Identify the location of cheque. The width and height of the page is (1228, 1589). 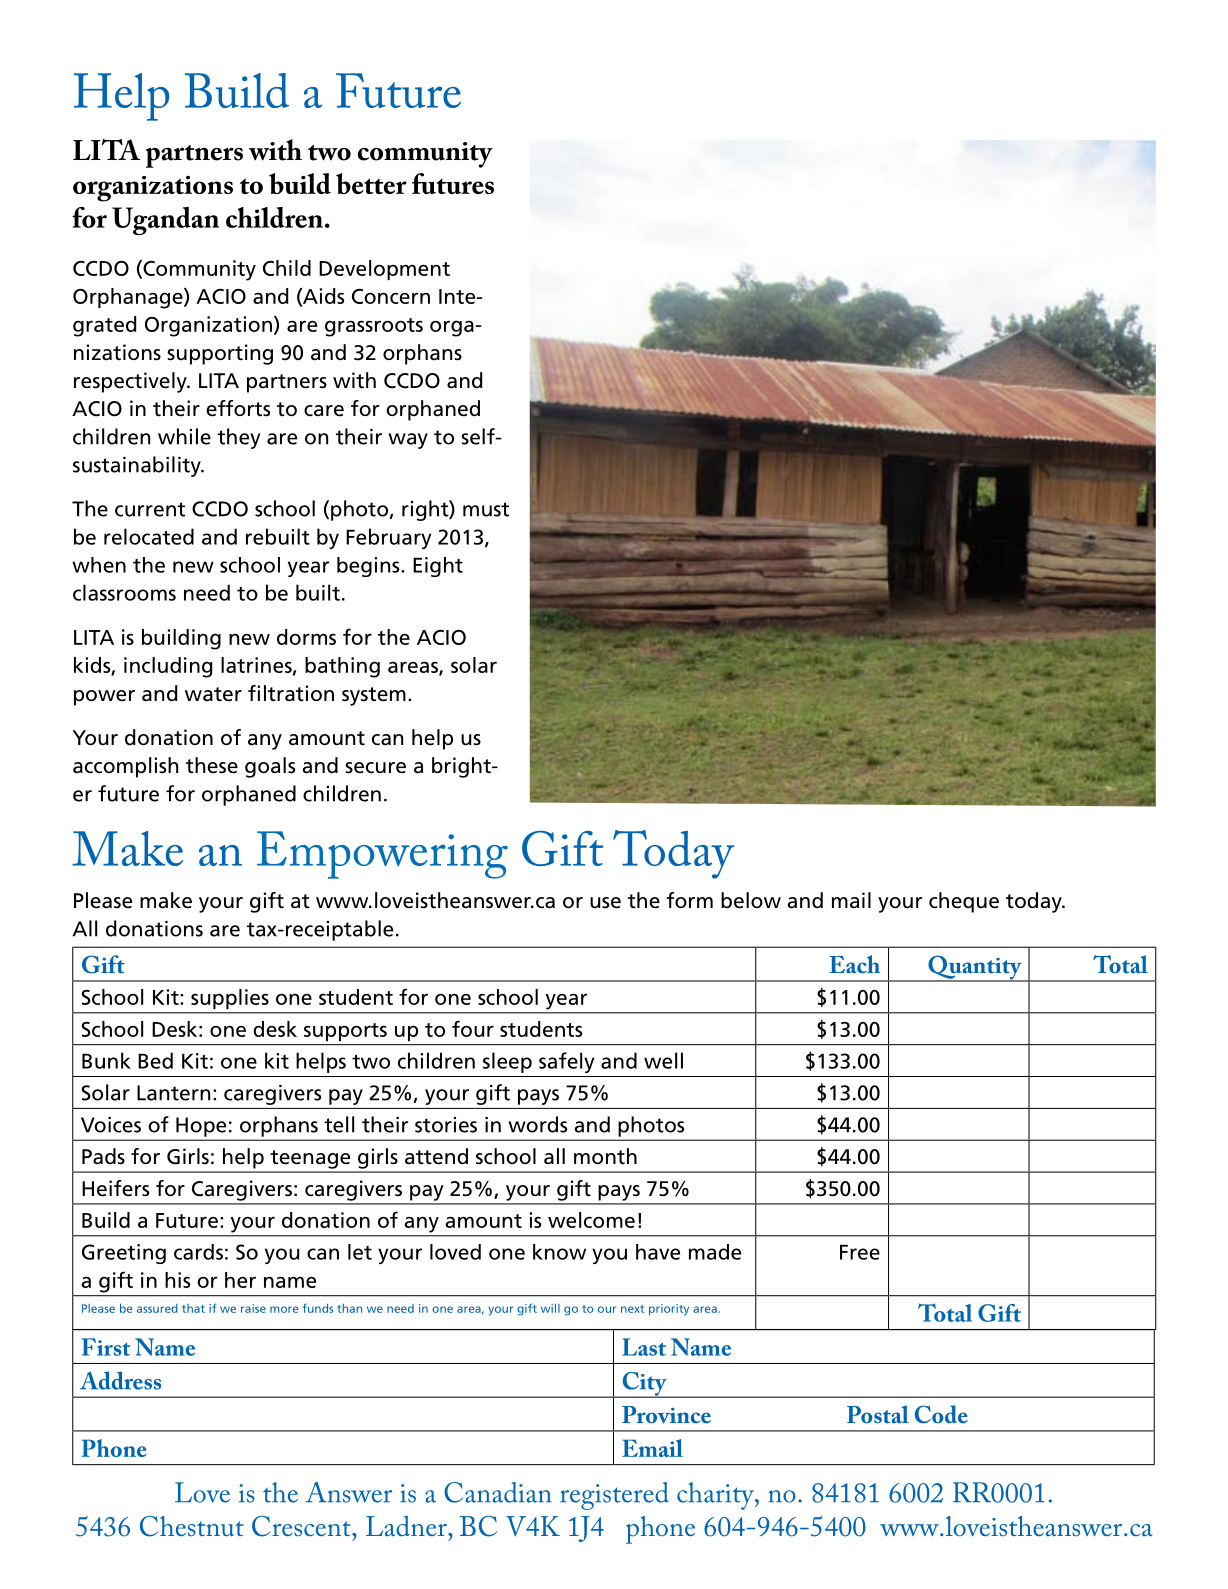
(964, 902).
